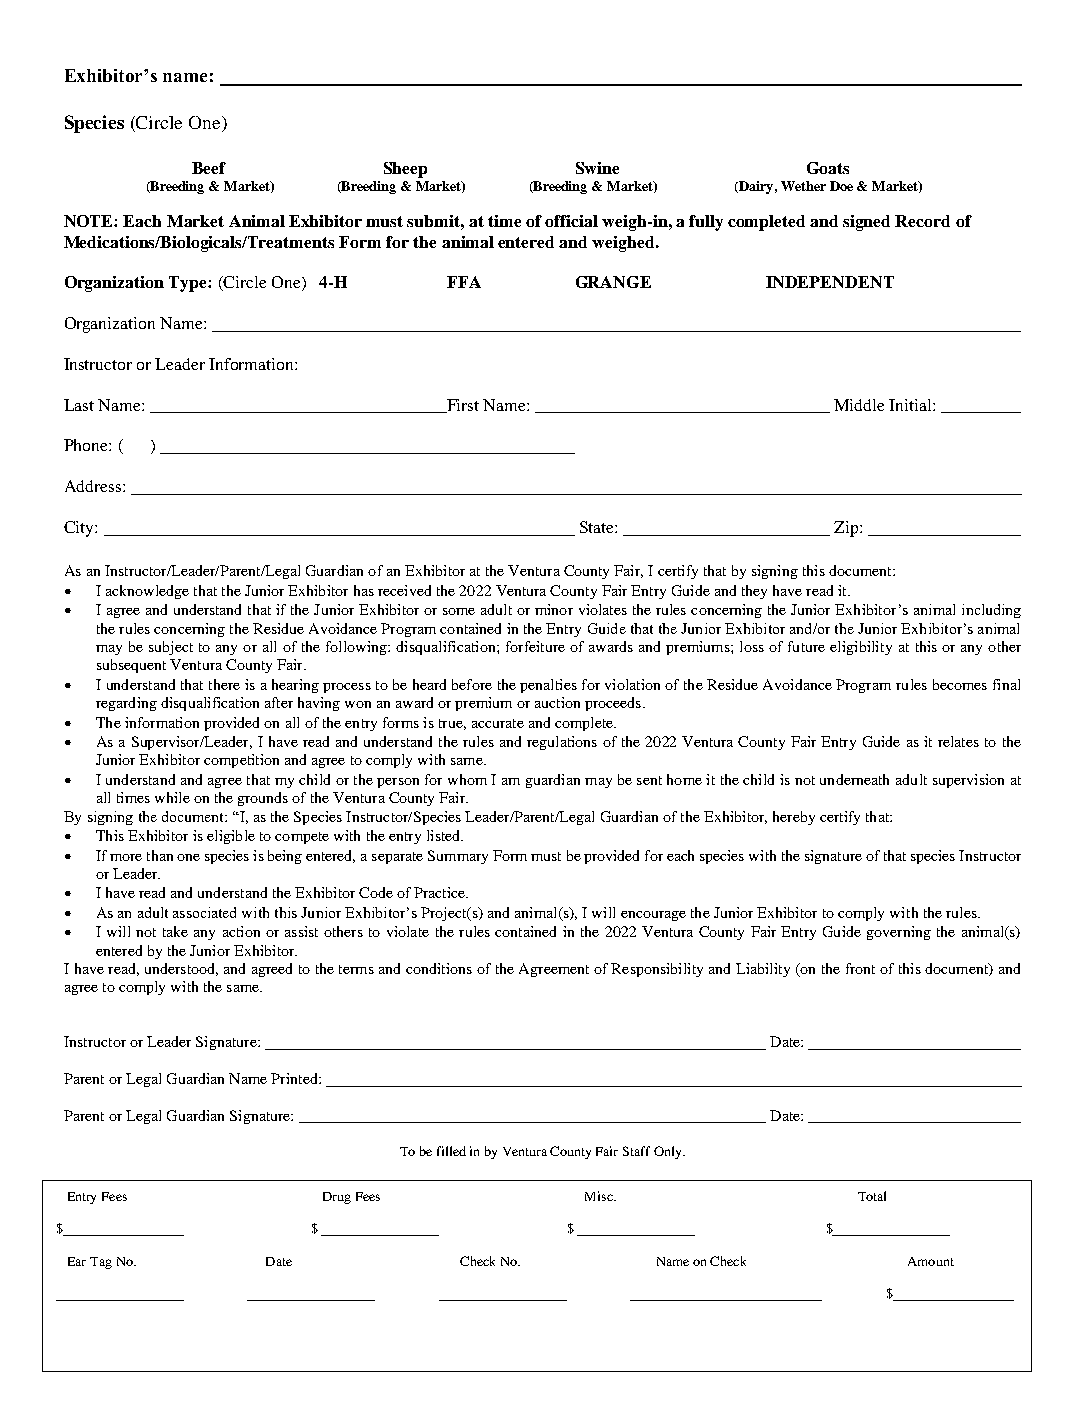  I want to click on auction, so click(557, 702).
